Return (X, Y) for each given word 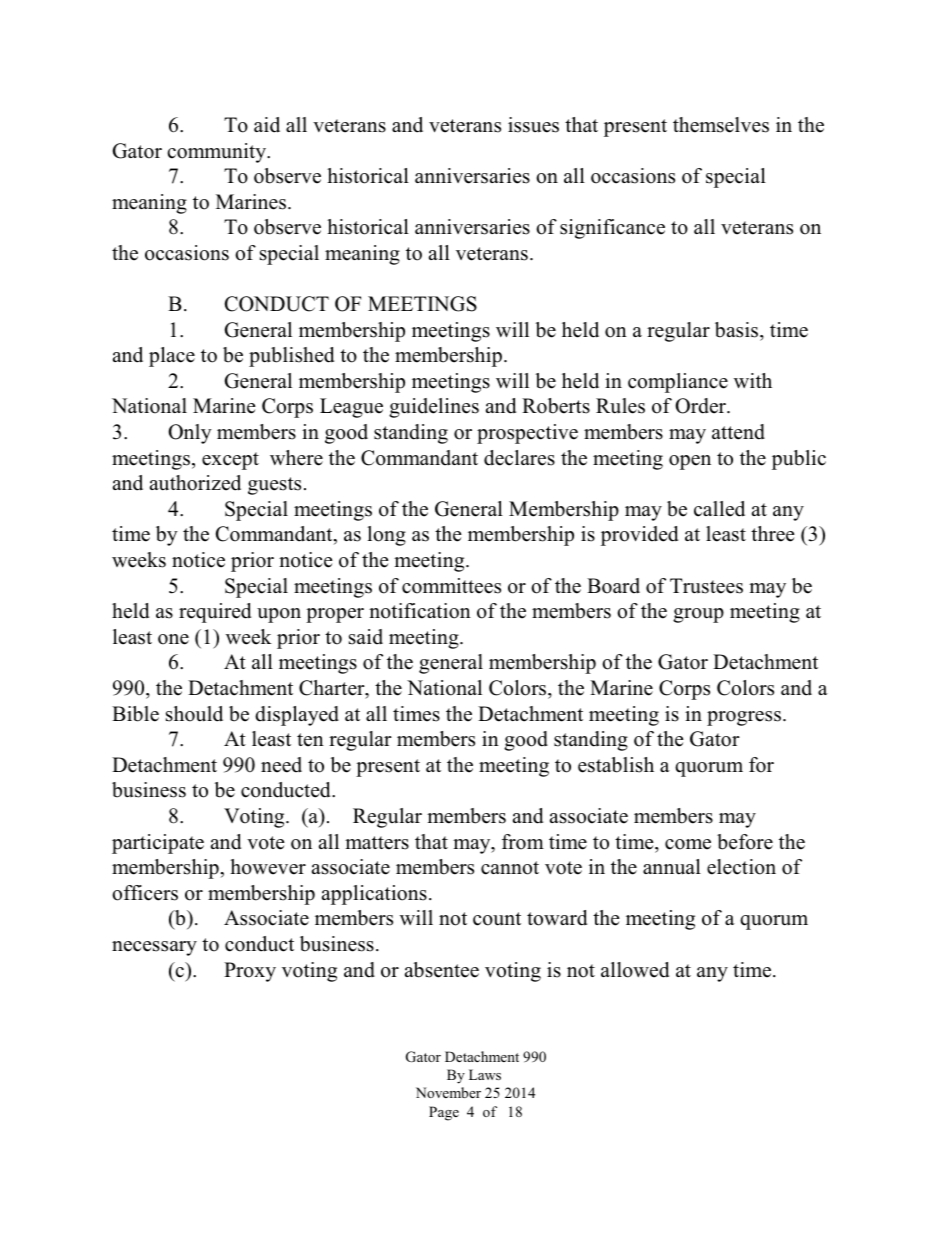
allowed (635, 970)
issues (533, 125)
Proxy (250, 972)
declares (519, 458)
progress (744, 718)
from (523, 842)
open (690, 462)
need (281, 765)
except (230, 461)
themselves (721, 125)
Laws (485, 1074)
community (218, 153)
